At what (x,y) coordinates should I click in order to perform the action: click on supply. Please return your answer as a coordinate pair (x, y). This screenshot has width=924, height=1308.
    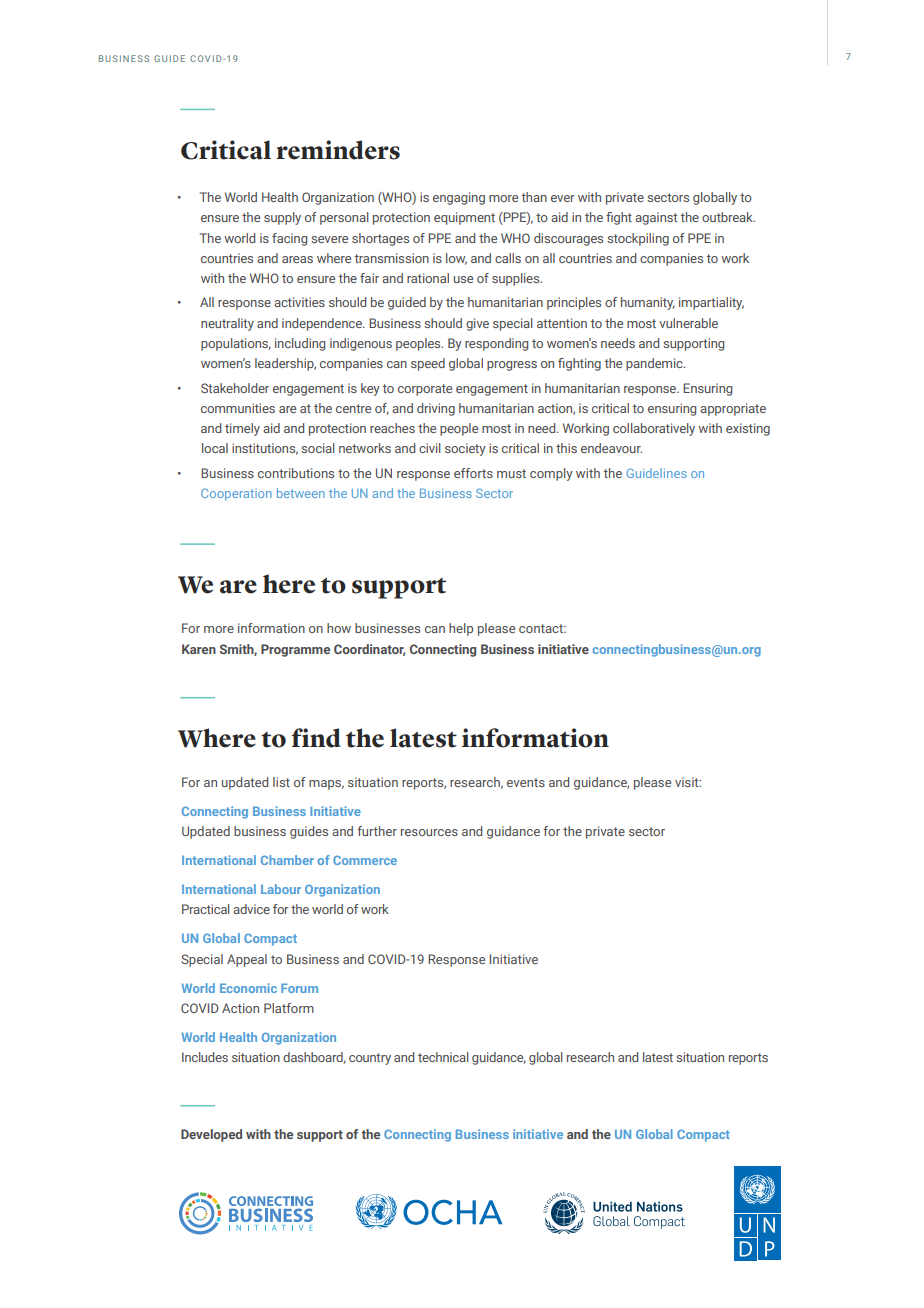
    Looking at the image, I should click on (282, 218).
